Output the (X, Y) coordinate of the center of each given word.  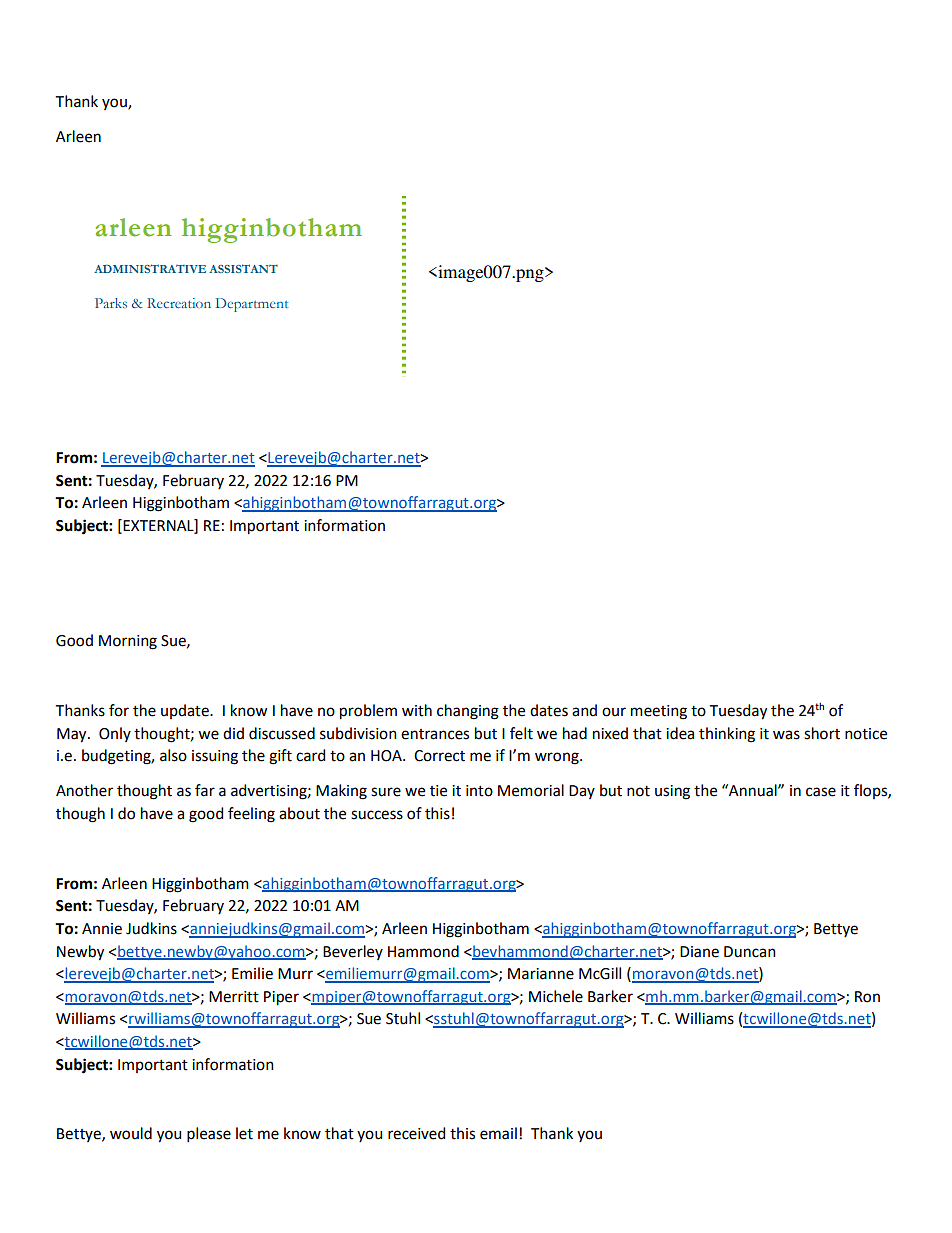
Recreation (179, 303)
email (498, 1133)
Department (252, 305)
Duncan (750, 952)
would (131, 1133)
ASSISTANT (243, 268)
